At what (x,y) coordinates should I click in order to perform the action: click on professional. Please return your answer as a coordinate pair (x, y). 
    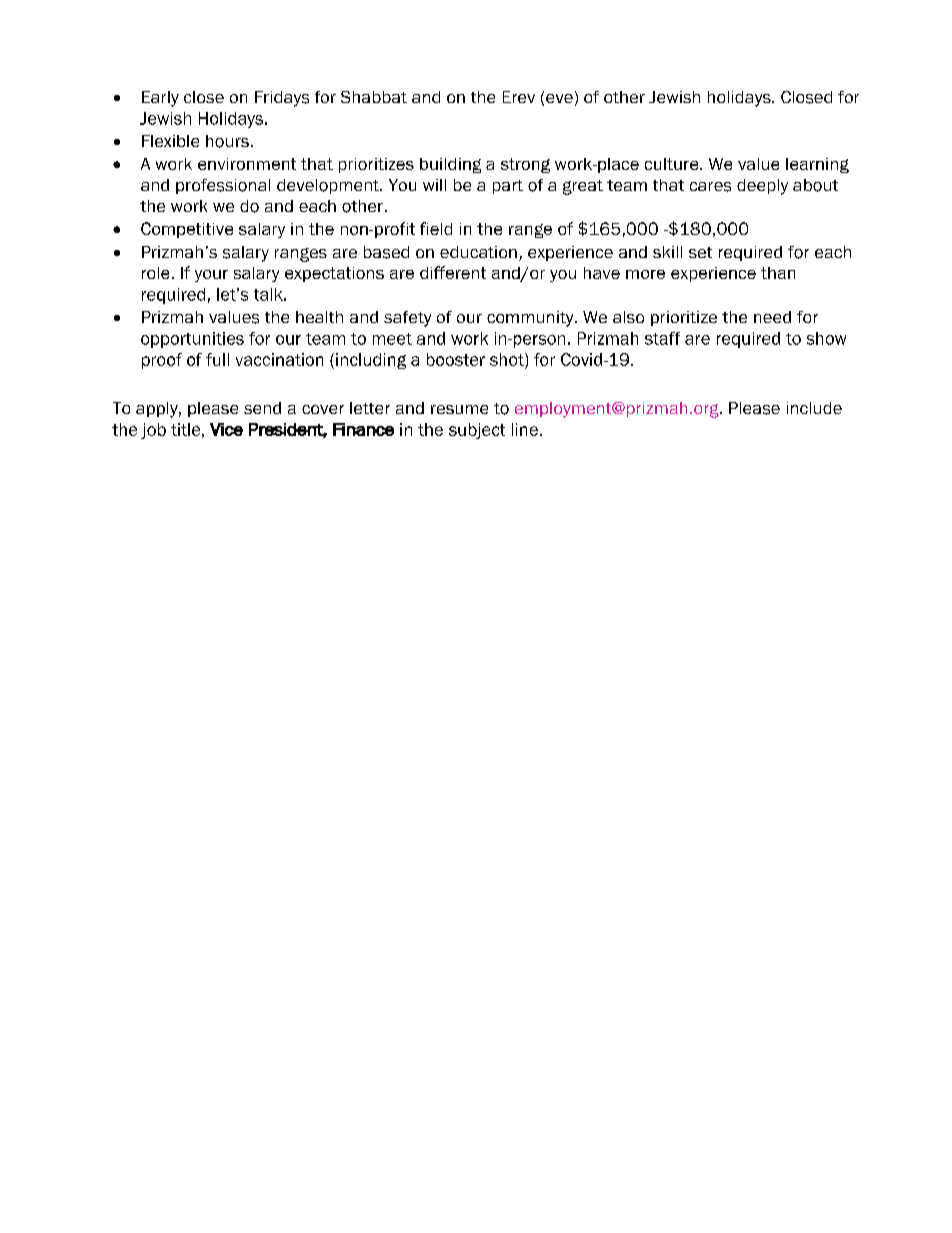
    Looking at the image, I should click on (223, 186).
